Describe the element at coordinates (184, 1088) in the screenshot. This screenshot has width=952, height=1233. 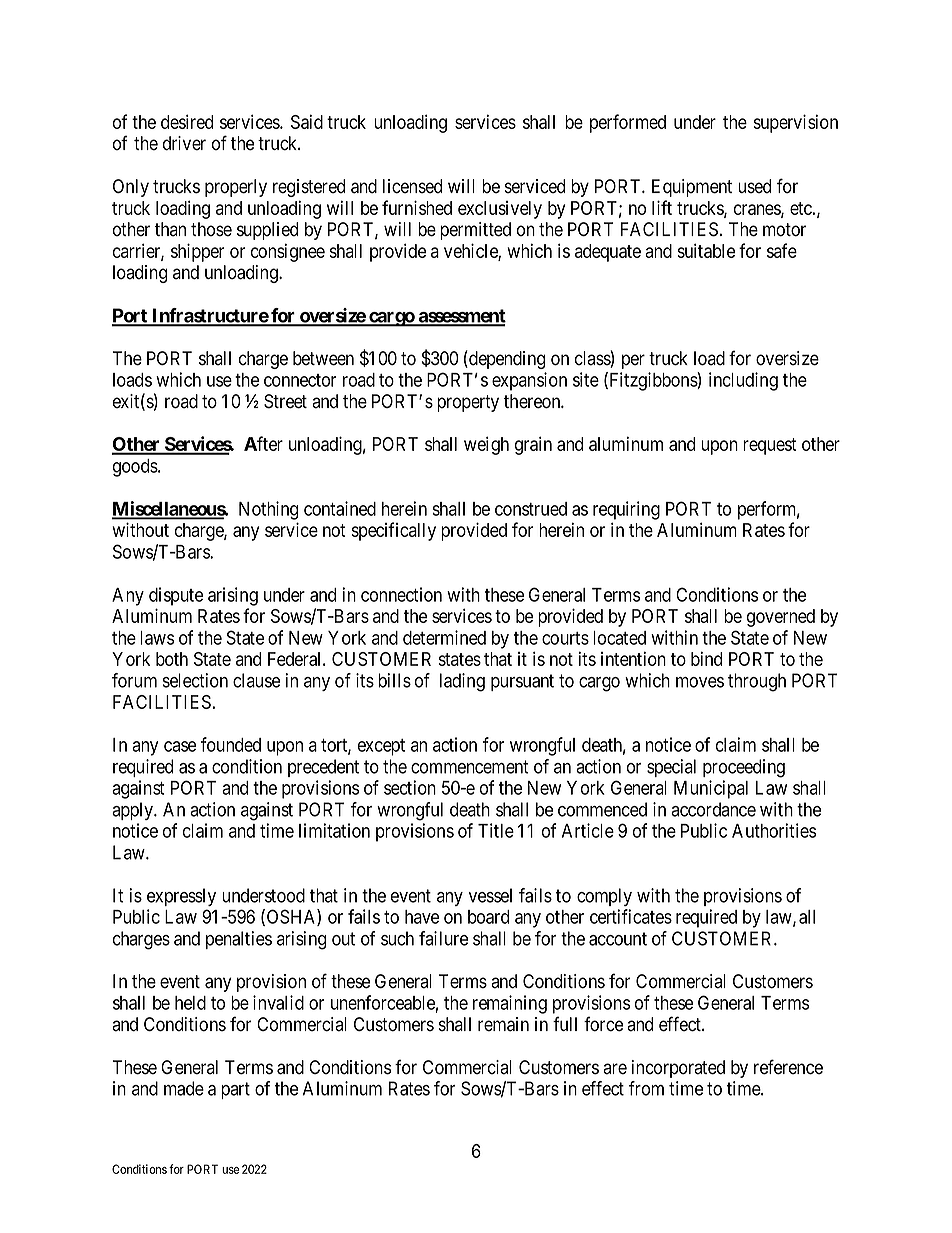
I see `made` at that location.
